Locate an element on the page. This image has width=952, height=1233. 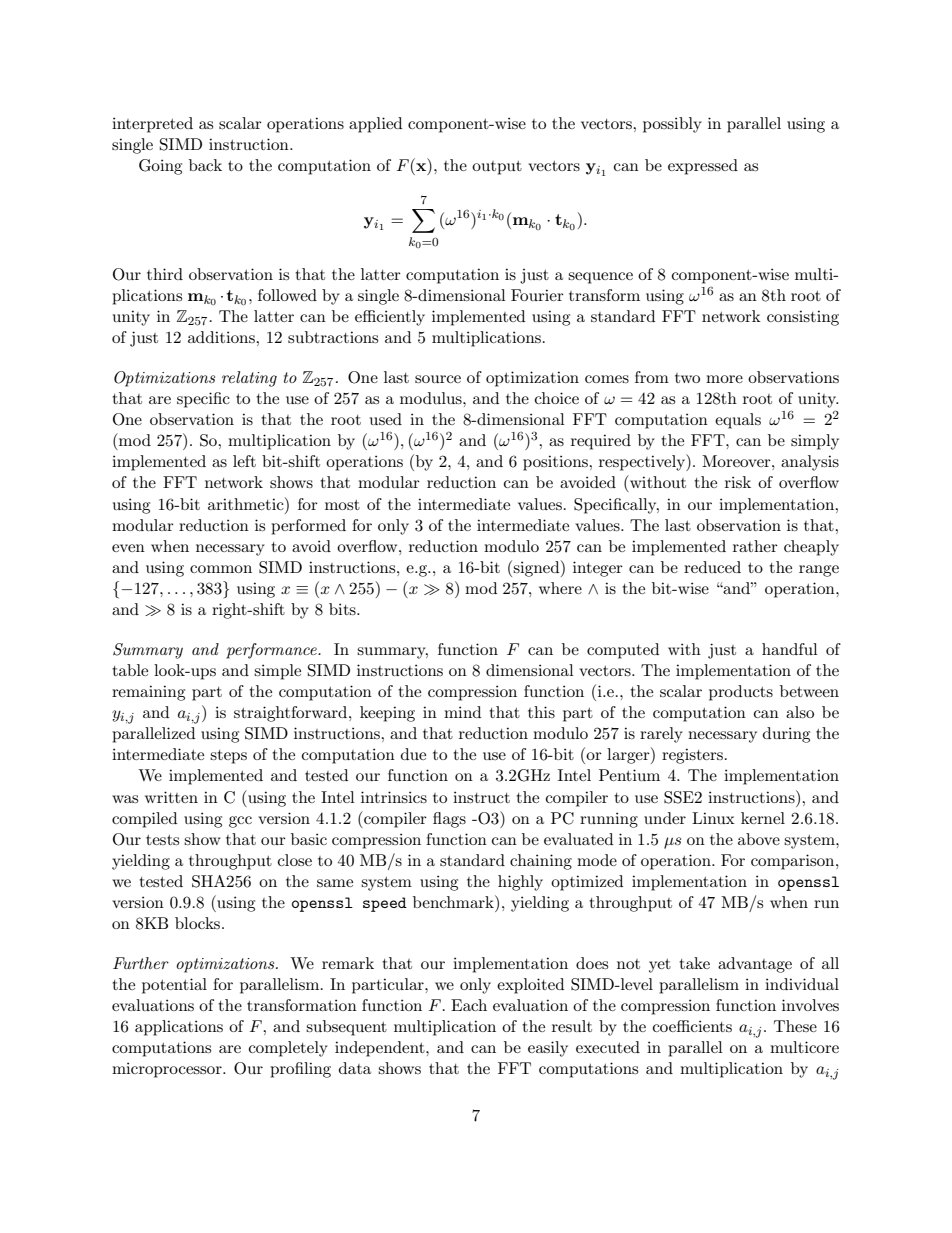
microprocessor is located at coordinates (168, 1070).
